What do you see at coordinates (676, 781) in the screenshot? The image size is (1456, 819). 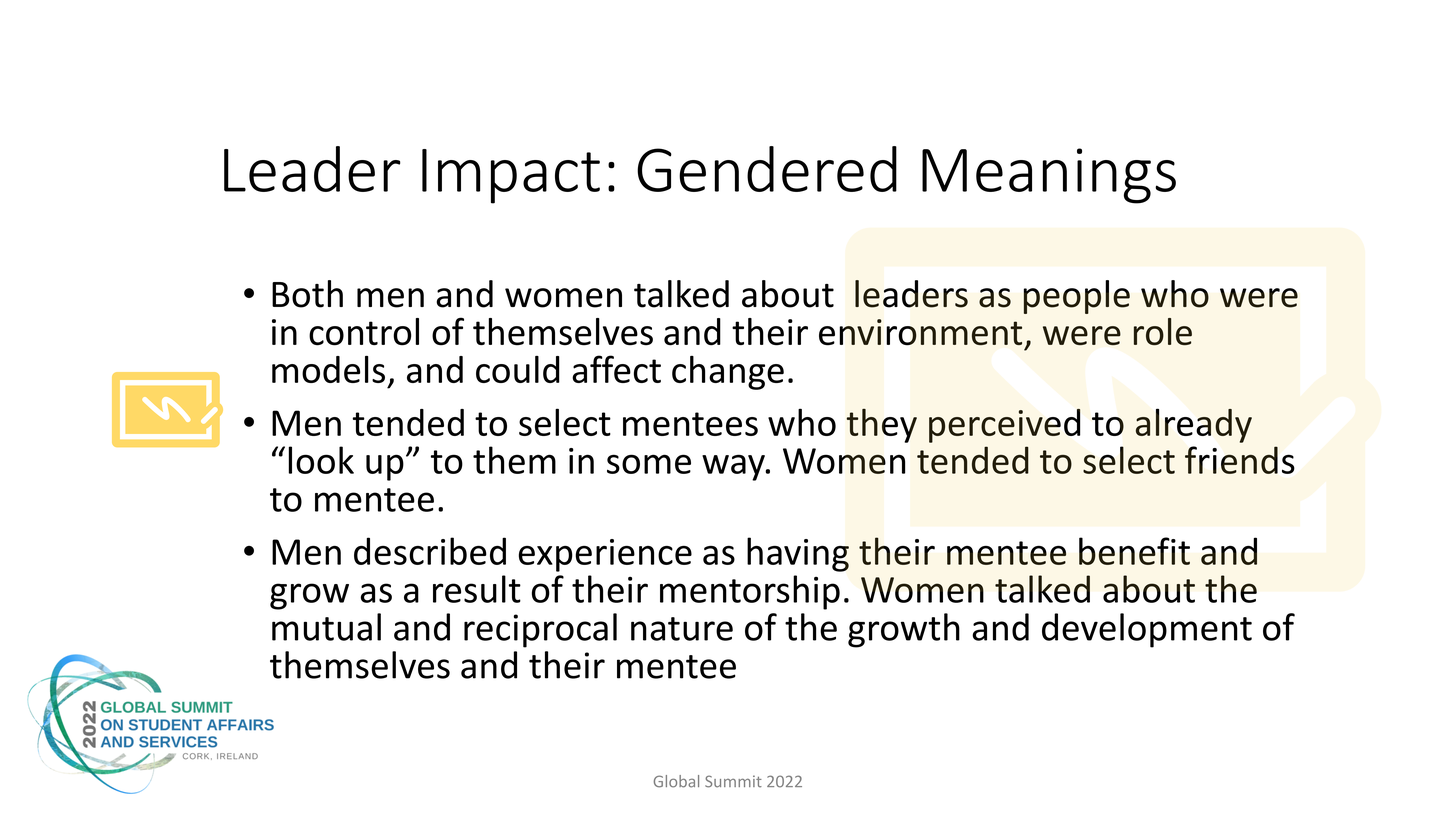 I see `Global` at bounding box center [676, 781].
